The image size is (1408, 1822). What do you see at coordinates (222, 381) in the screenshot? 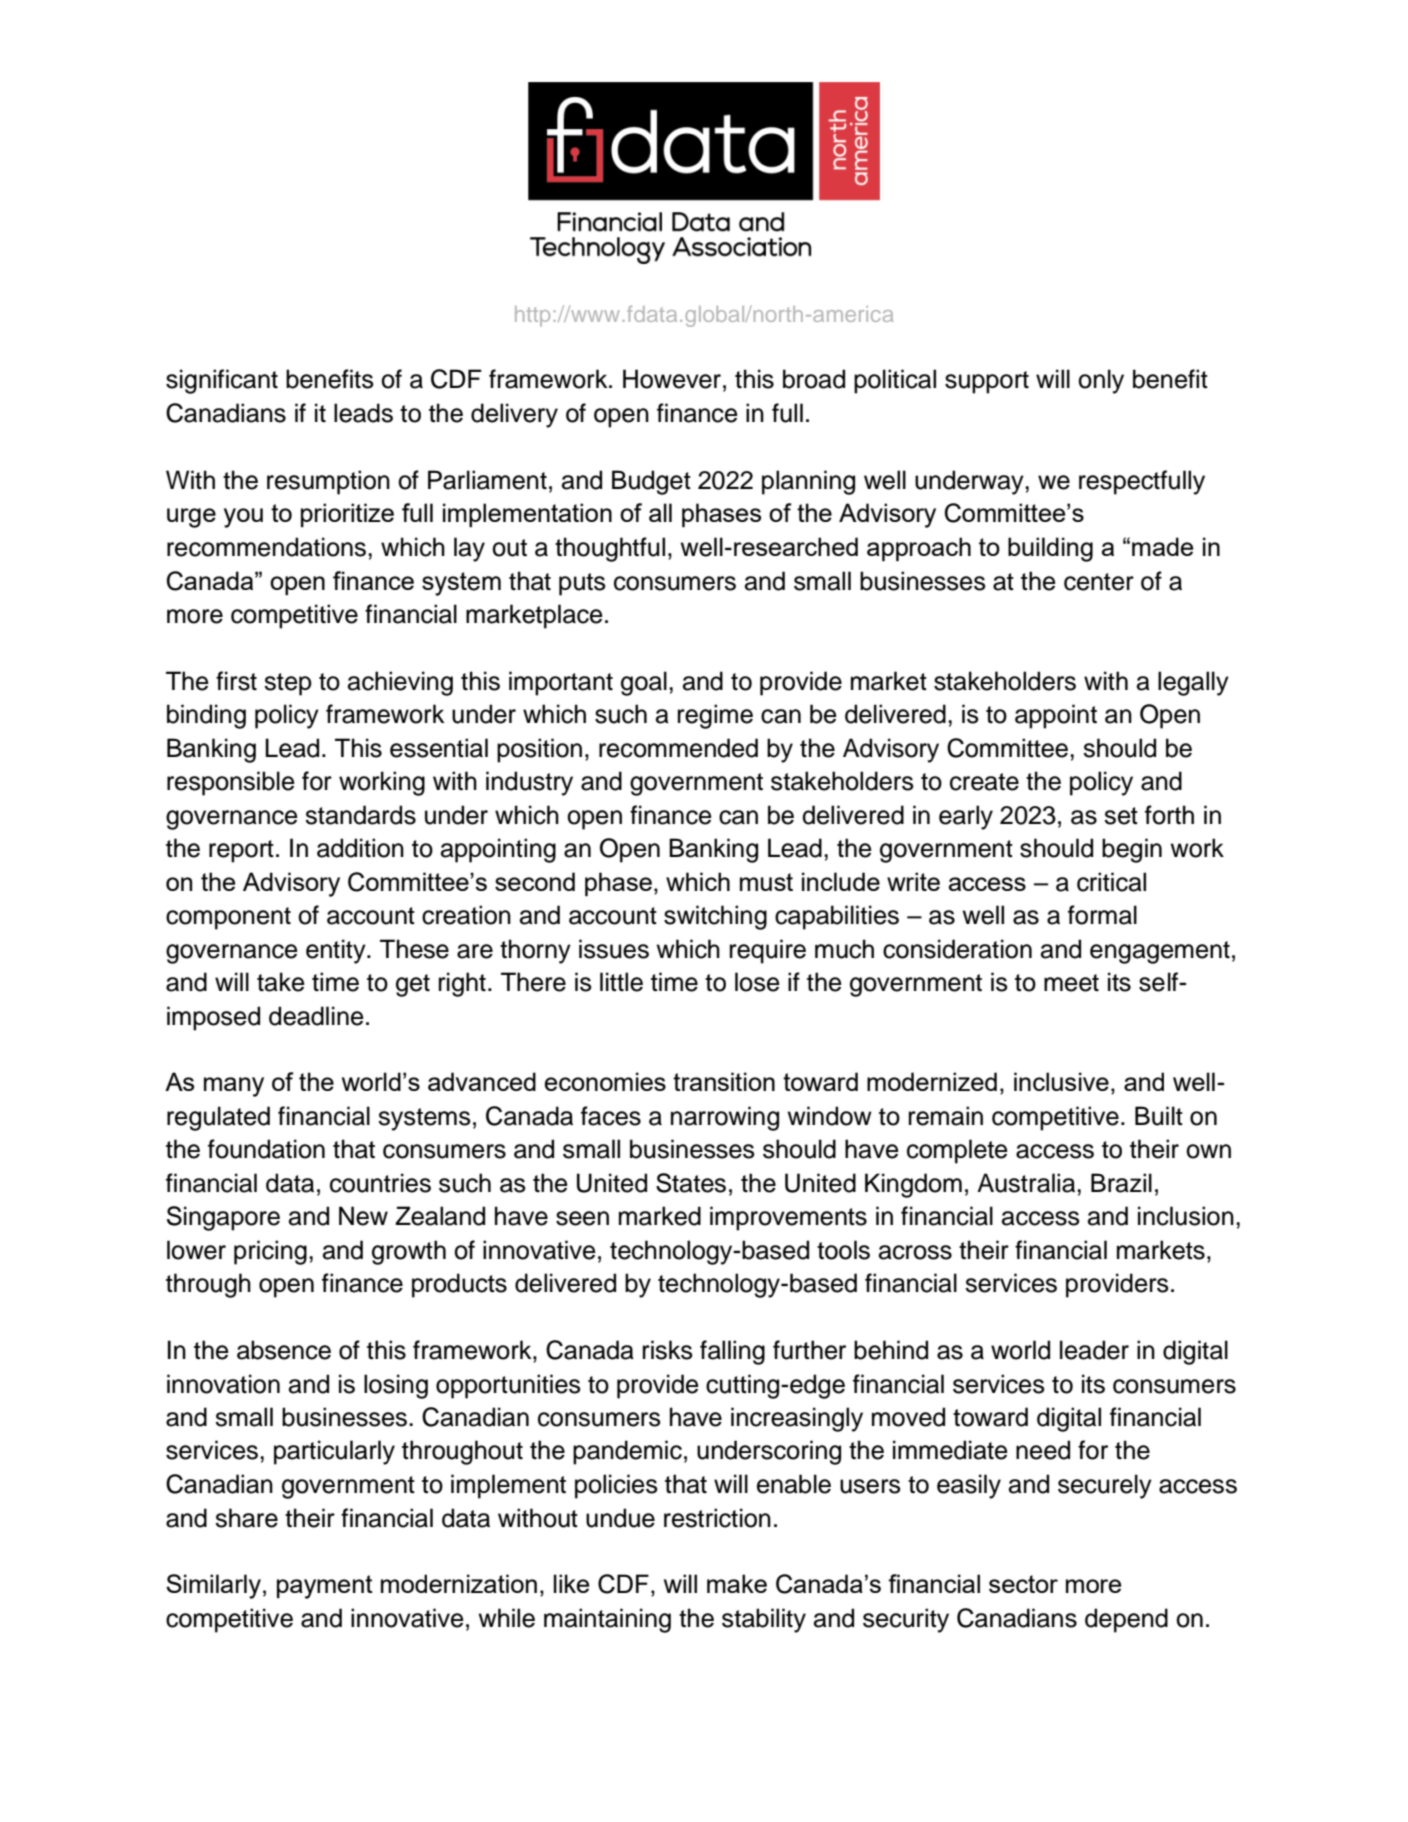
I see `significant` at bounding box center [222, 381].
